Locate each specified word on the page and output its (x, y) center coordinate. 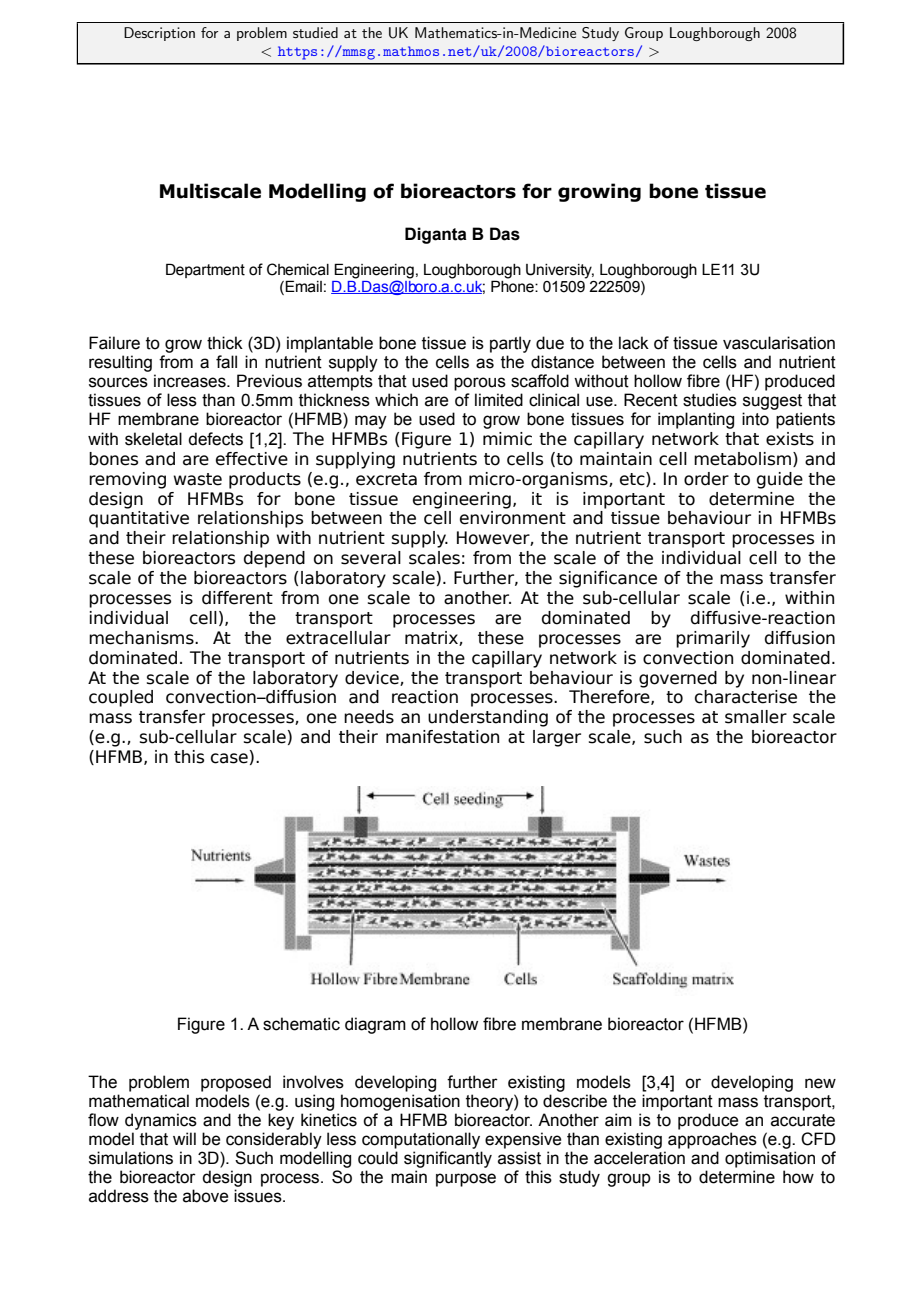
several (371, 558)
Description (159, 34)
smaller (756, 717)
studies (710, 400)
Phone (513, 285)
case (229, 758)
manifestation (442, 737)
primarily (713, 639)
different (237, 598)
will (184, 1138)
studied (315, 32)
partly (510, 344)
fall (226, 362)
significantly (448, 1159)
